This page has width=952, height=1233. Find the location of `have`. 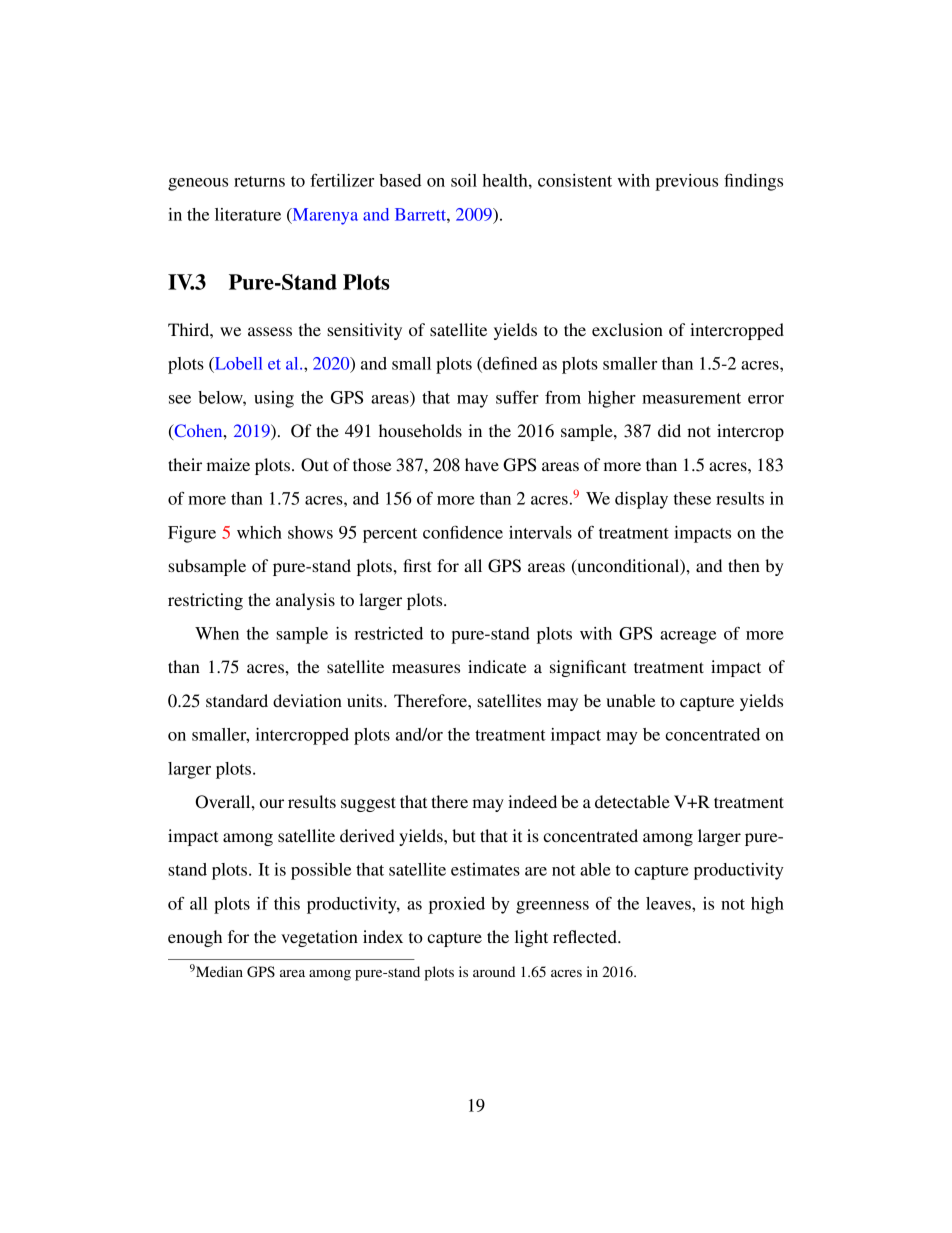

have is located at coordinates (482, 464).
